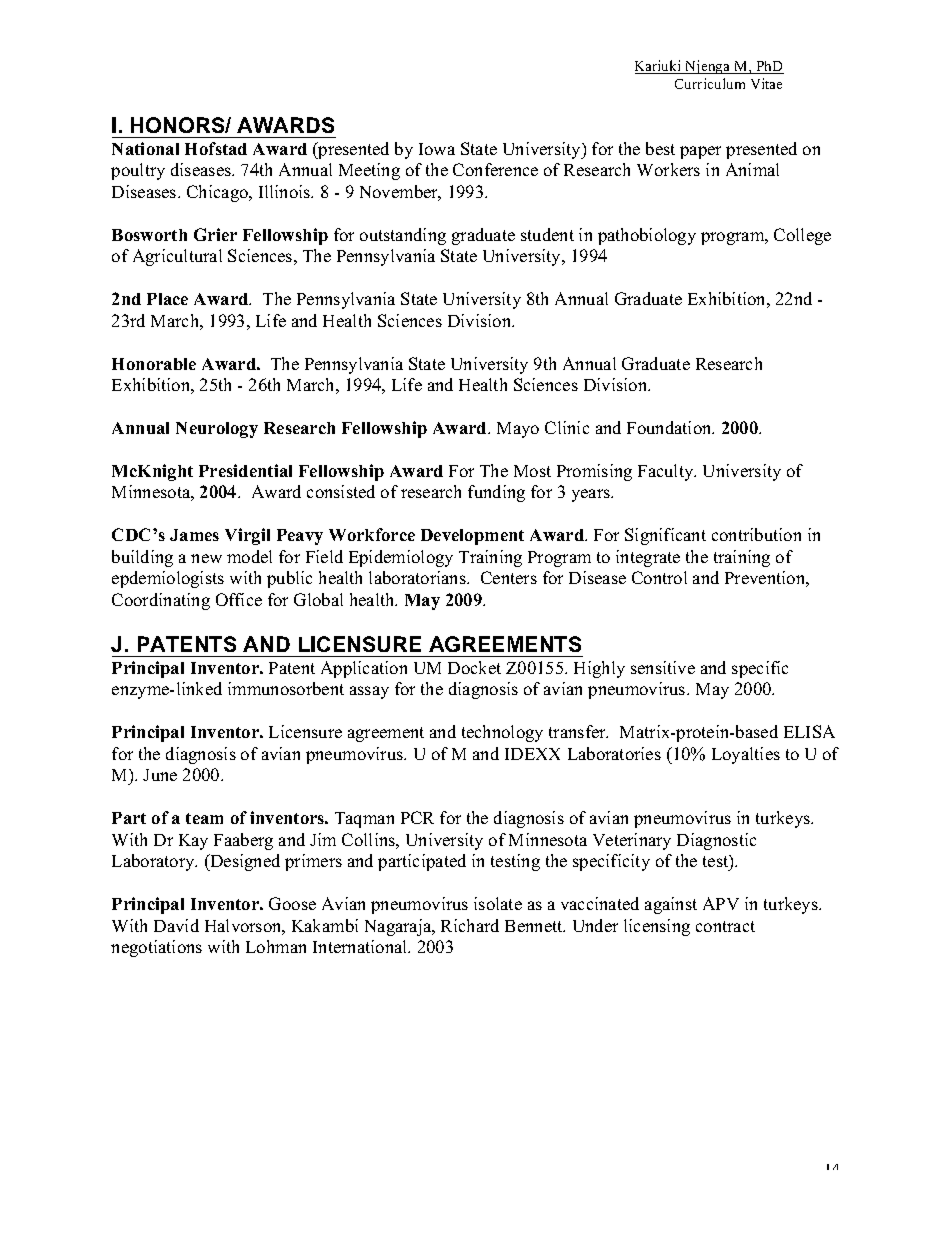 This page has height=1233, width=952. I want to click on Chicago, so click(219, 193).
